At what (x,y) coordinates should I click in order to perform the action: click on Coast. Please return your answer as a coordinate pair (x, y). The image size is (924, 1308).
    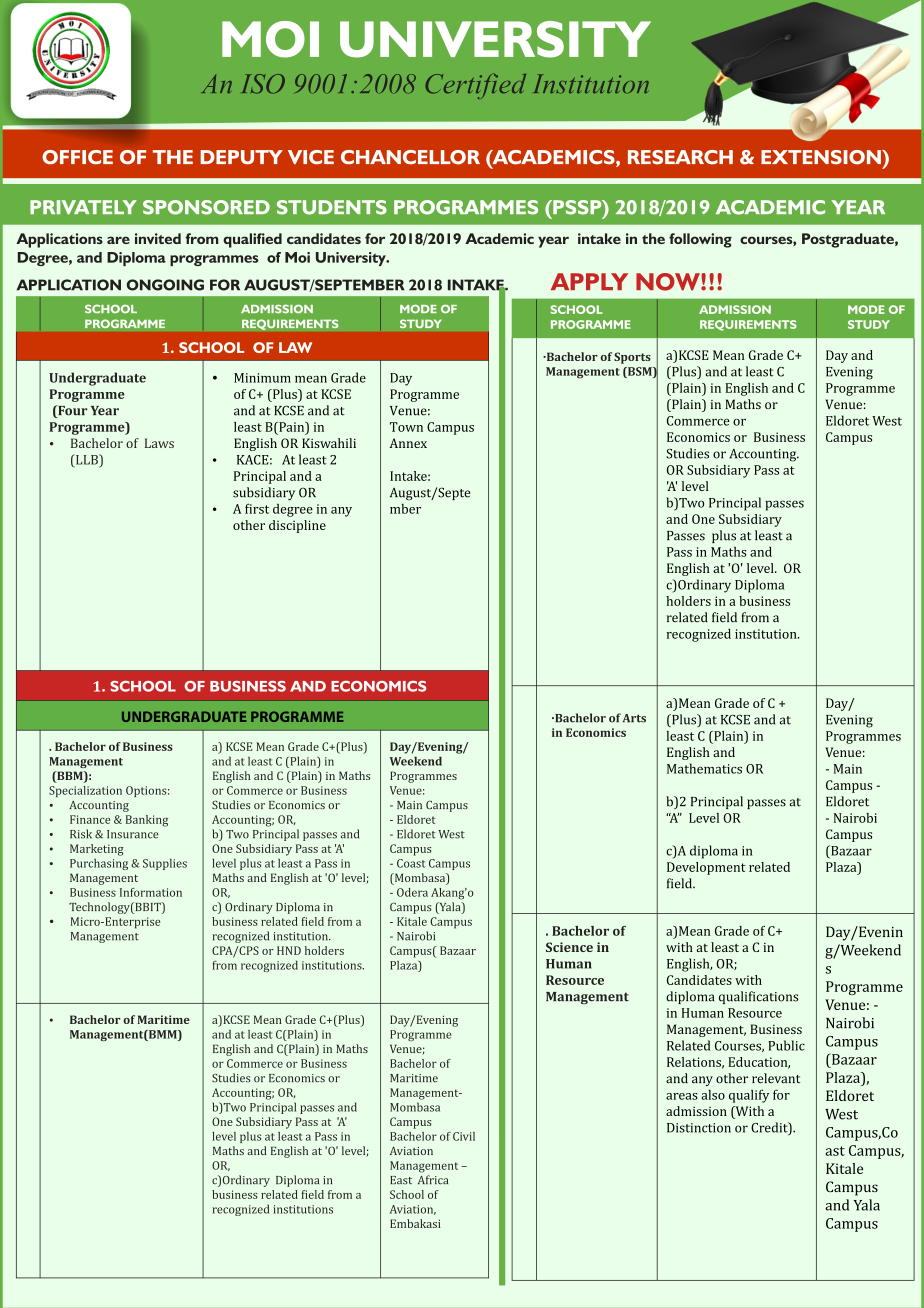
    Looking at the image, I should click on (411, 863).
